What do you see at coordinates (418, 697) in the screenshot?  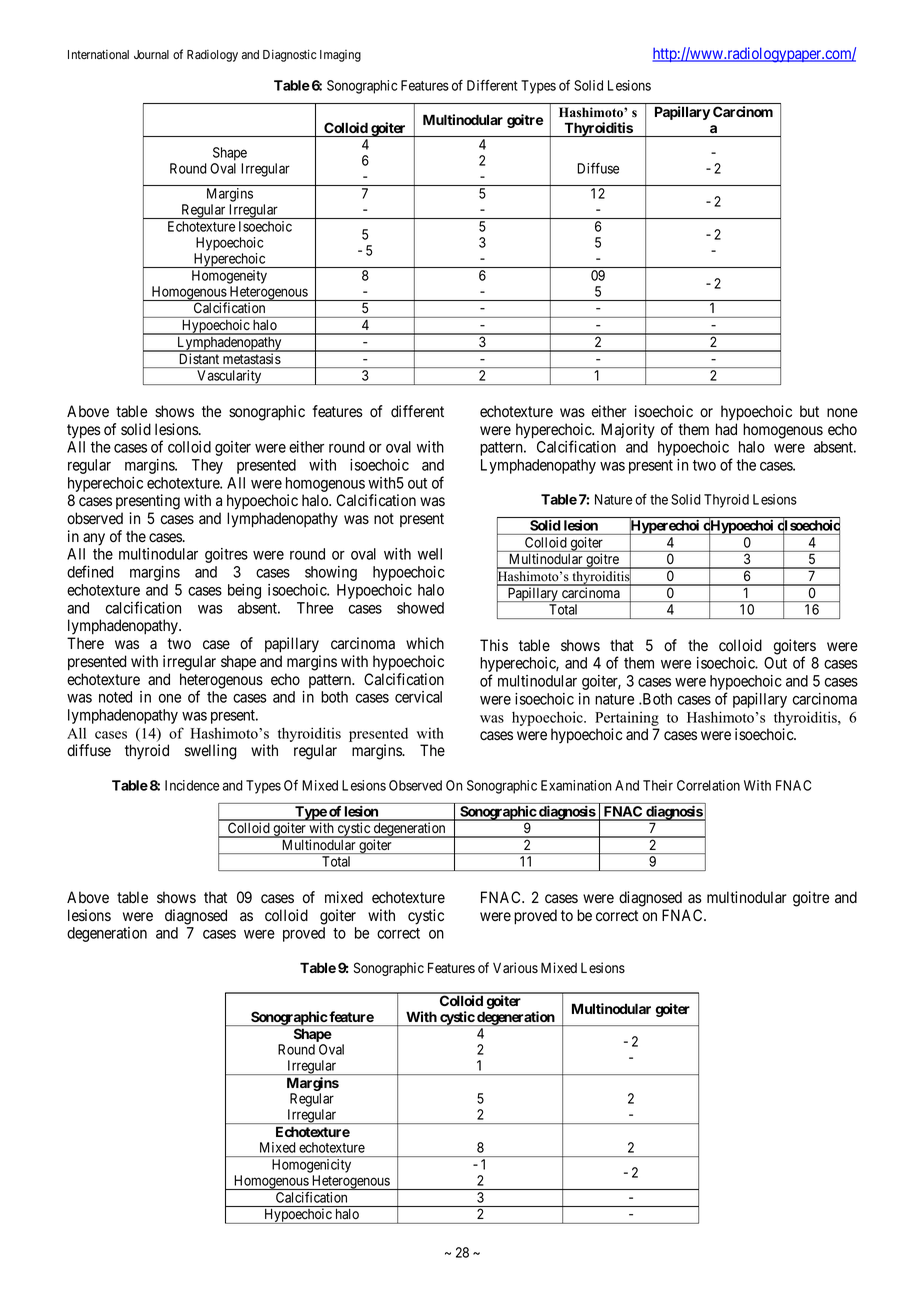 I see `cervical` at bounding box center [418, 697].
